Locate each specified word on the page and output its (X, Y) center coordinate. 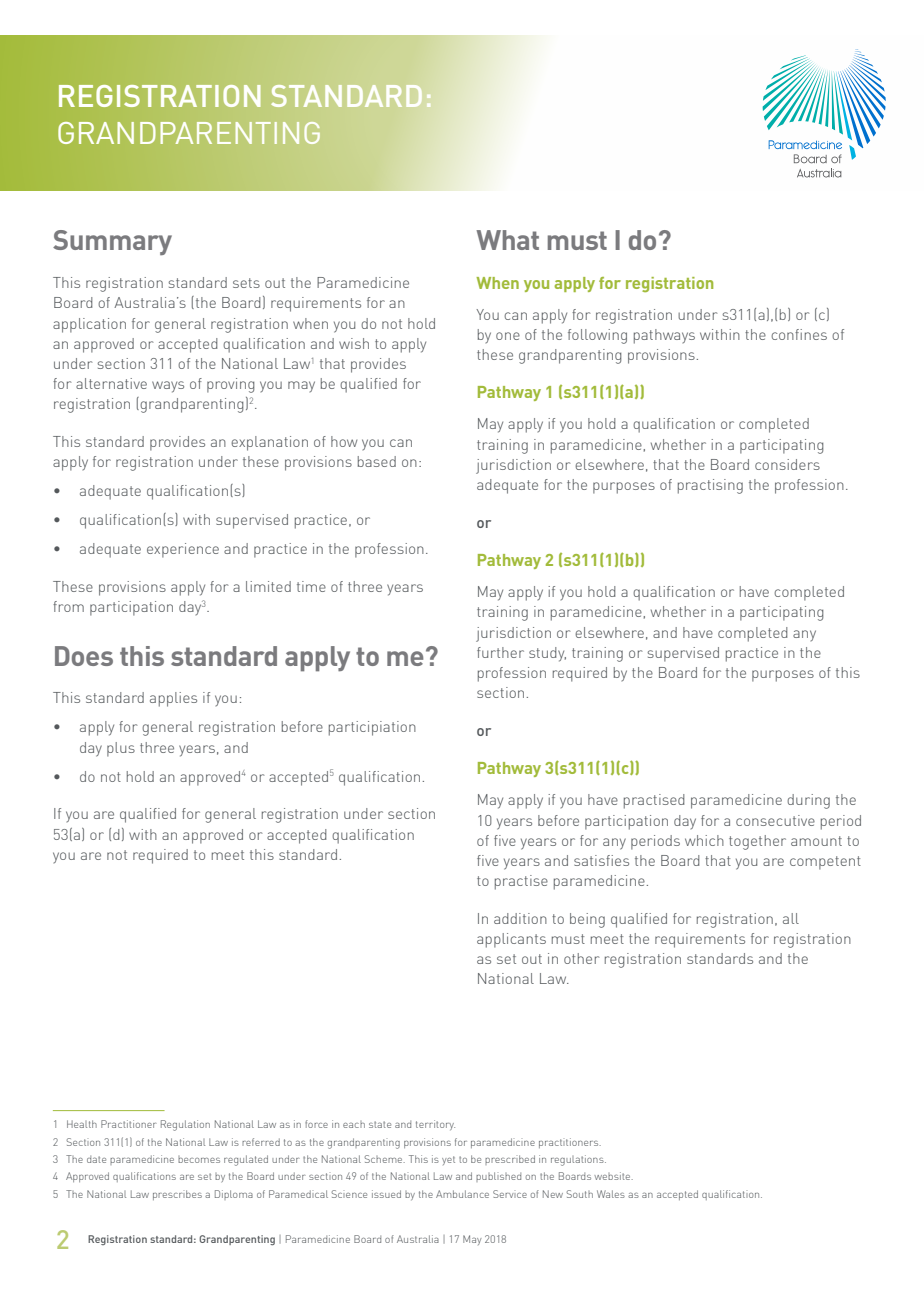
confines (799, 334)
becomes (199, 1159)
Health (82, 1124)
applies (173, 699)
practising (710, 486)
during (808, 801)
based (377, 461)
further (500, 652)
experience (183, 550)
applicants (511, 940)
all (791, 918)
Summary (112, 242)
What (507, 240)
